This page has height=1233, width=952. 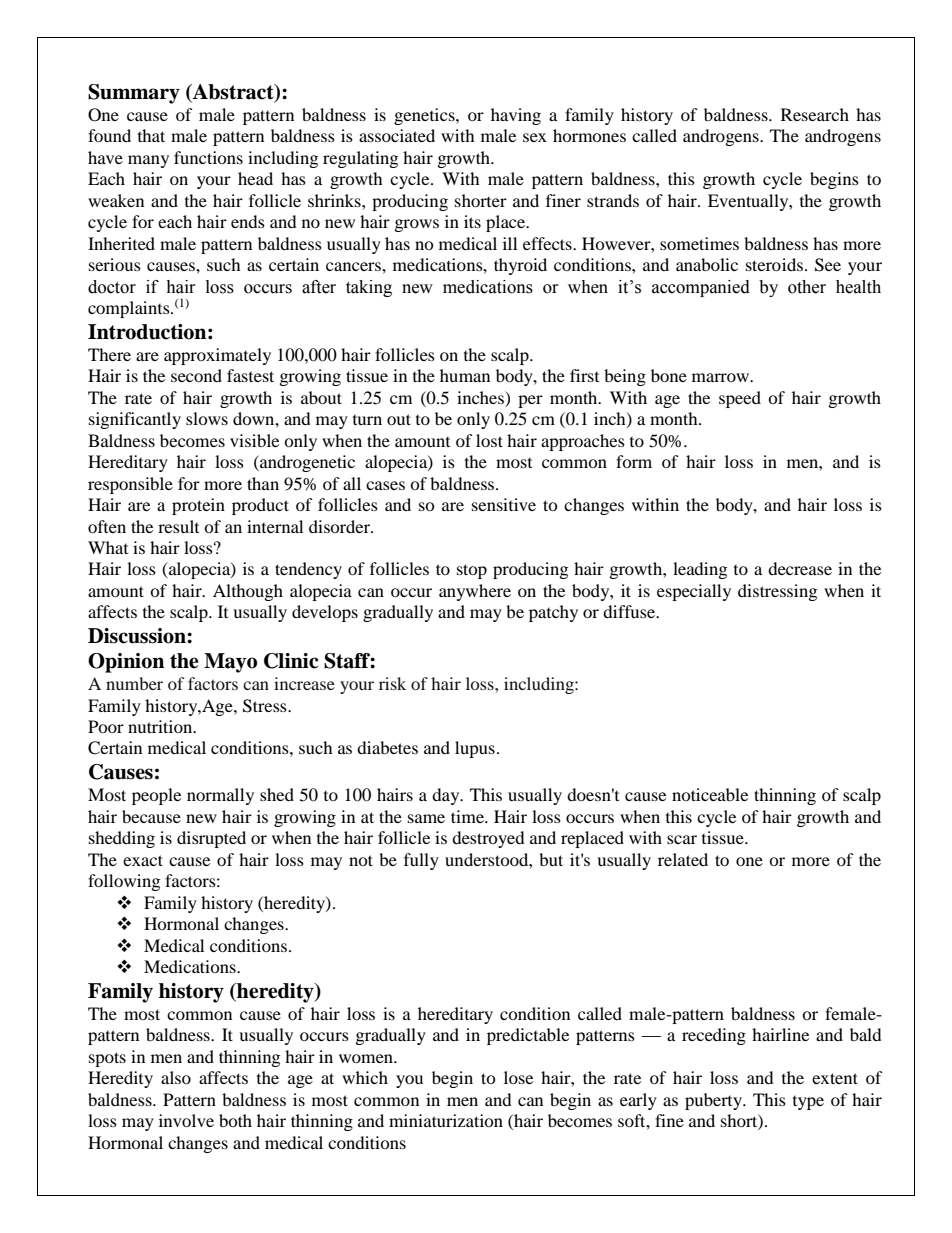 I want to click on also, so click(x=176, y=1077).
